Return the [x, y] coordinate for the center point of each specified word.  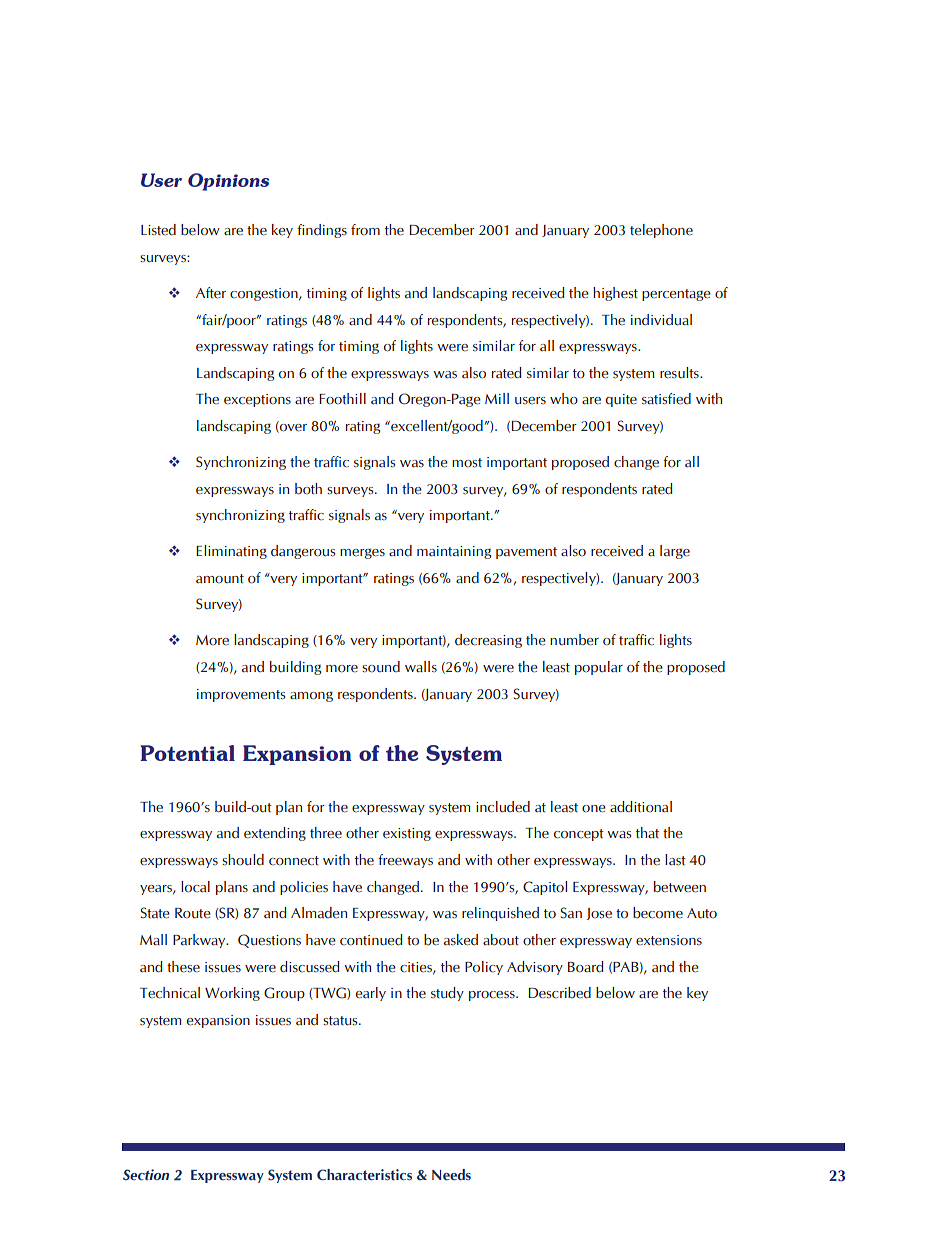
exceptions [257, 400]
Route [193, 913]
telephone [661, 231]
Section [146, 1174]
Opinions [228, 182]
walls [421, 667]
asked [461, 940]
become [658, 913]
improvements [241, 695]
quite [621, 400]
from [365, 229]
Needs [451, 1174]
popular [599, 668]
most [467, 463]
